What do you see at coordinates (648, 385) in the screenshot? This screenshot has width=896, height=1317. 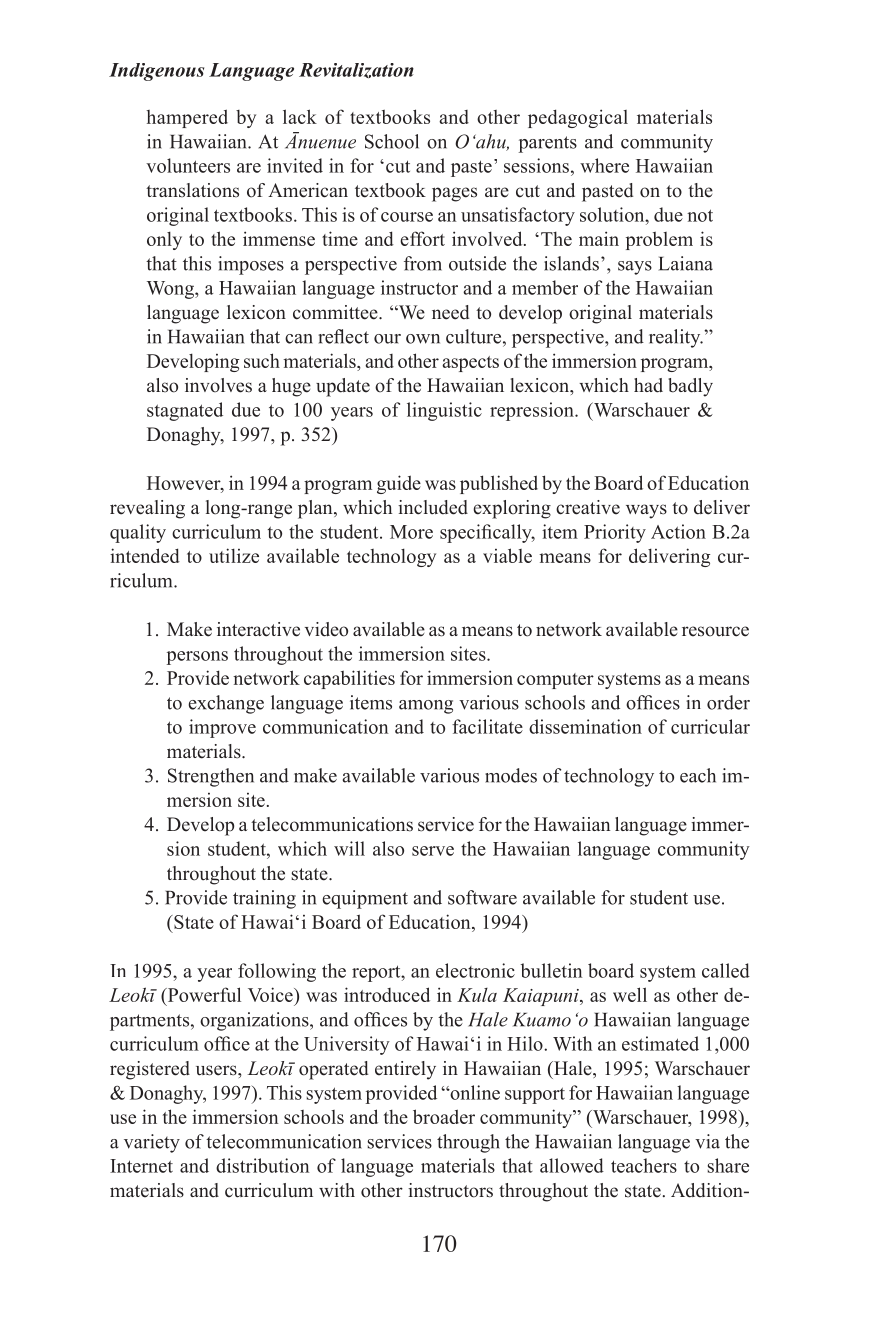 I see `had` at bounding box center [648, 385].
